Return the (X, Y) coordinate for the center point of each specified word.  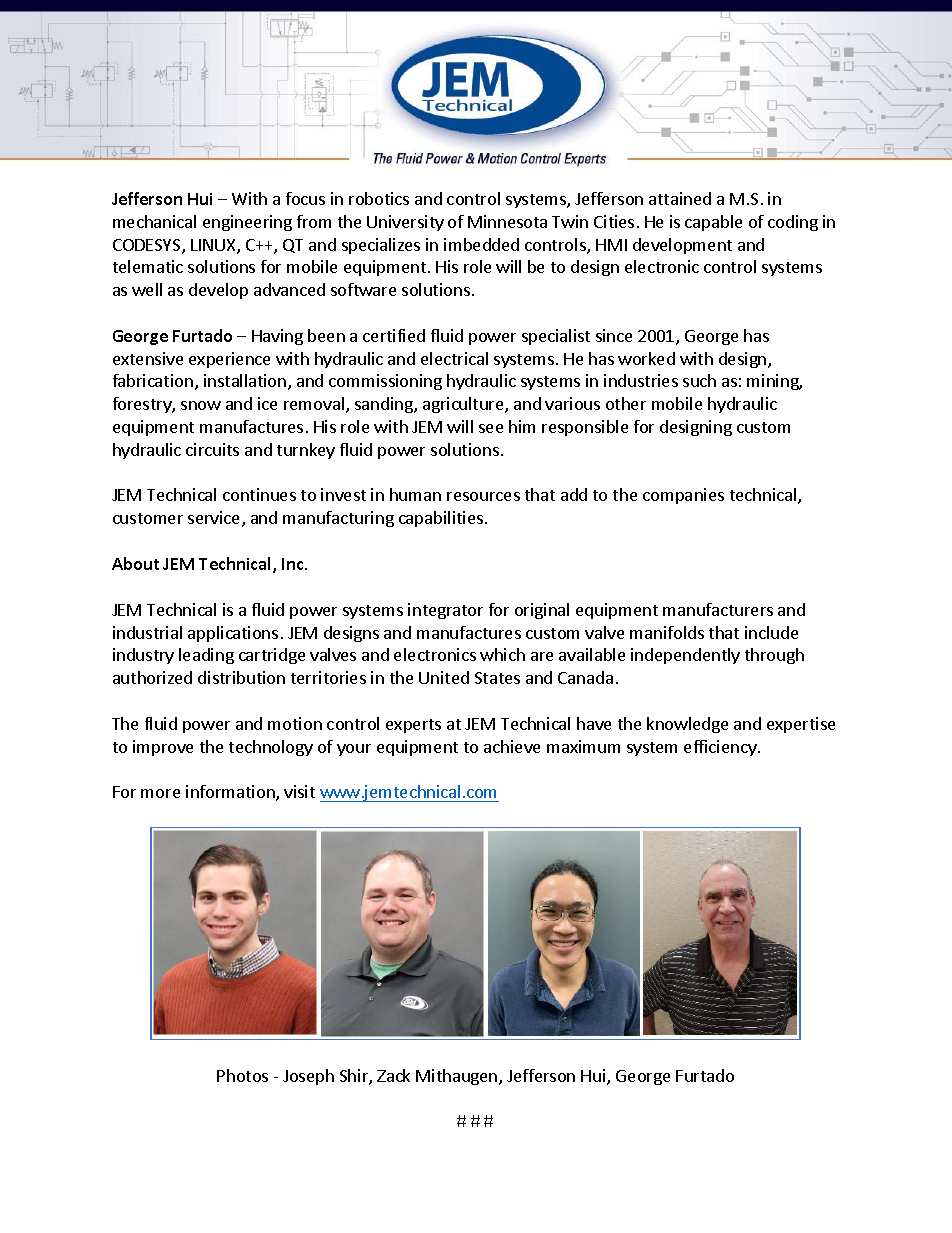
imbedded (481, 244)
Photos (242, 1075)
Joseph (308, 1077)
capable (713, 223)
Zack (393, 1075)
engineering (247, 223)
